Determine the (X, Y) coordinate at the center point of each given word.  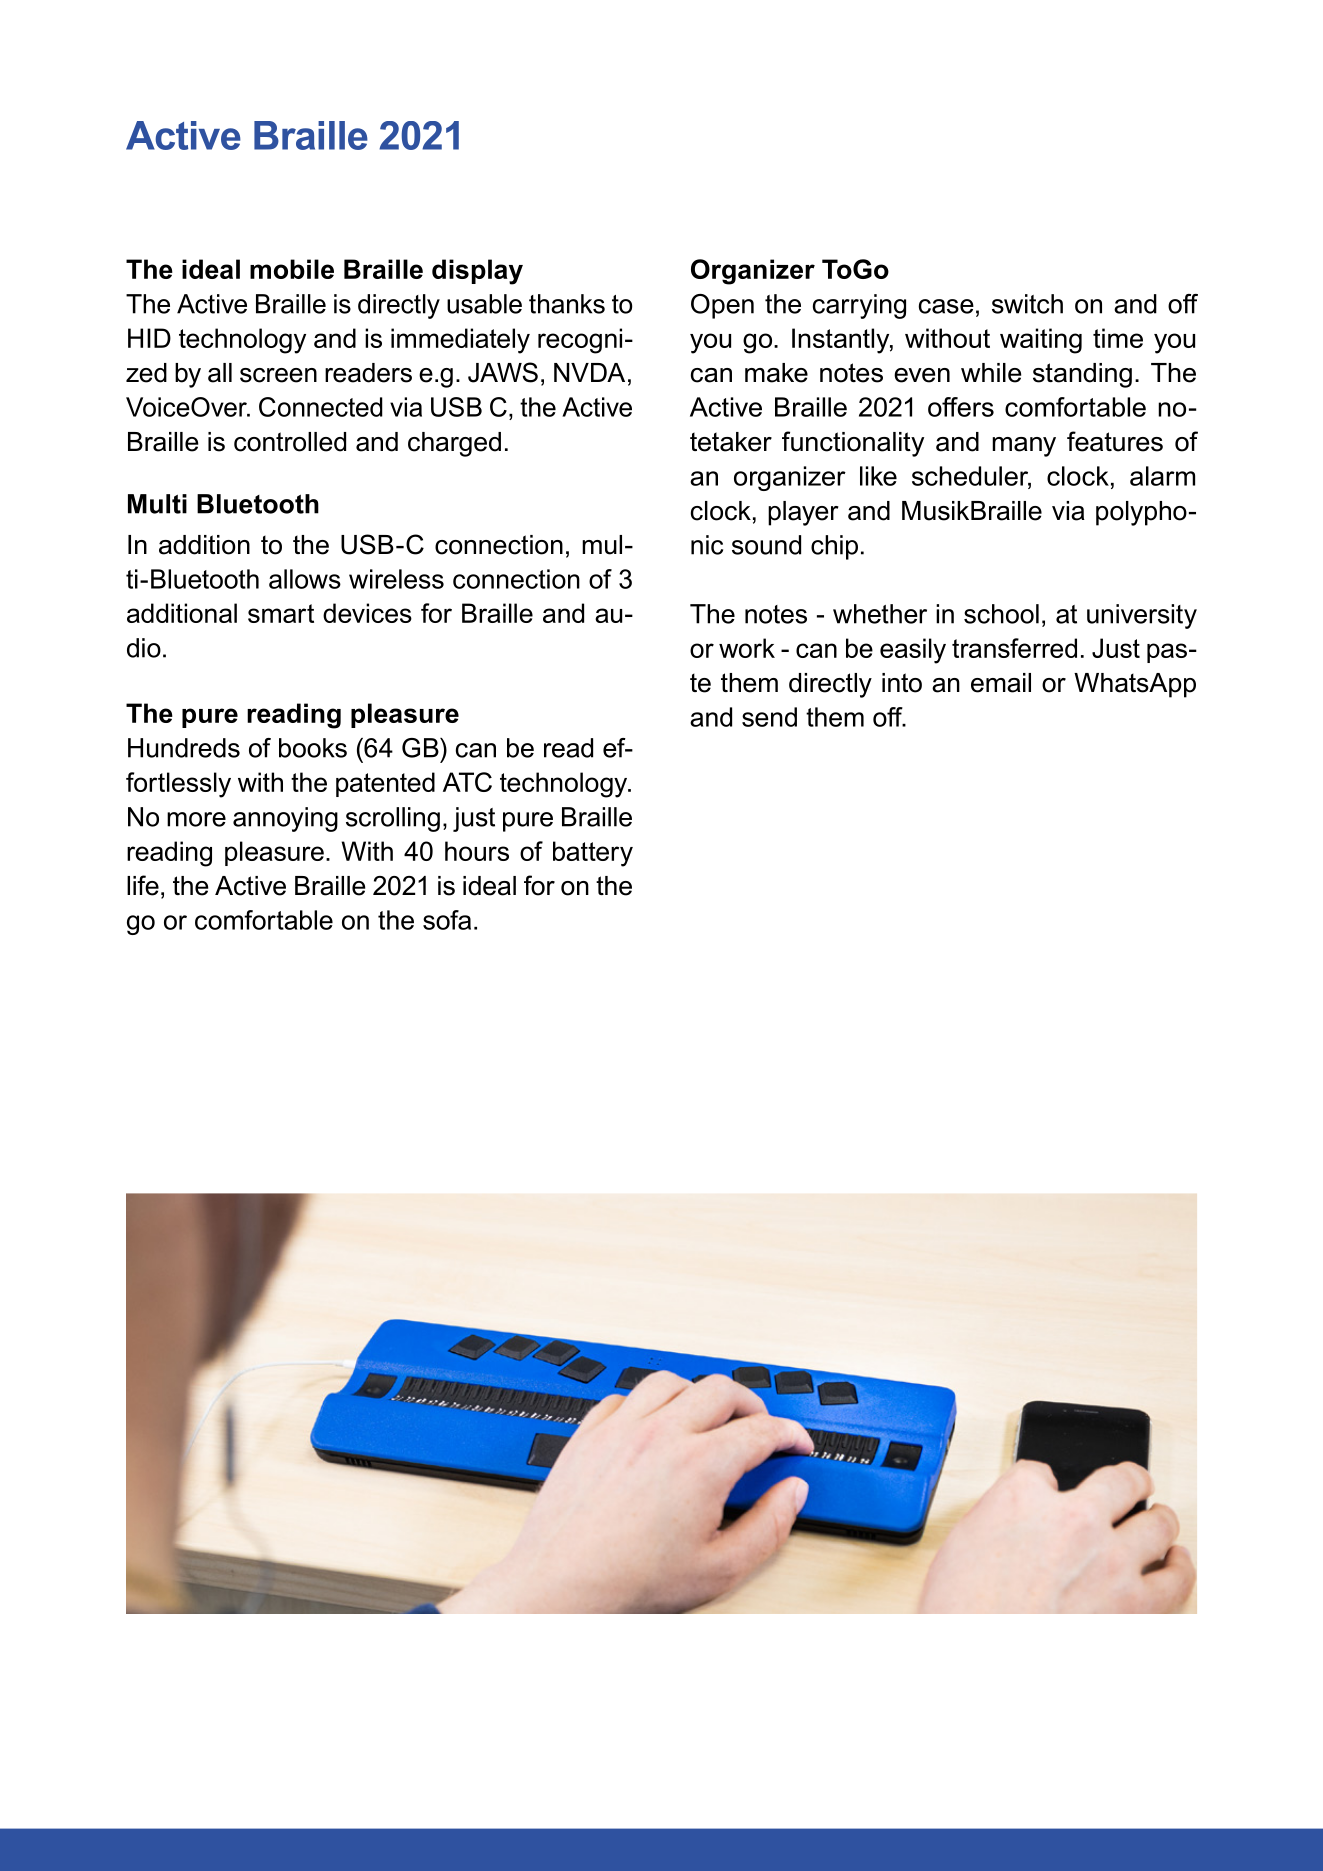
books (313, 748)
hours (477, 851)
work (747, 648)
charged (454, 444)
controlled (290, 442)
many (1024, 447)
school (1001, 614)
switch (1027, 304)
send (769, 717)
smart (281, 613)
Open (722, 306)
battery (593, 854)
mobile (292, 269)
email (1001, 683)
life (143, 885)
